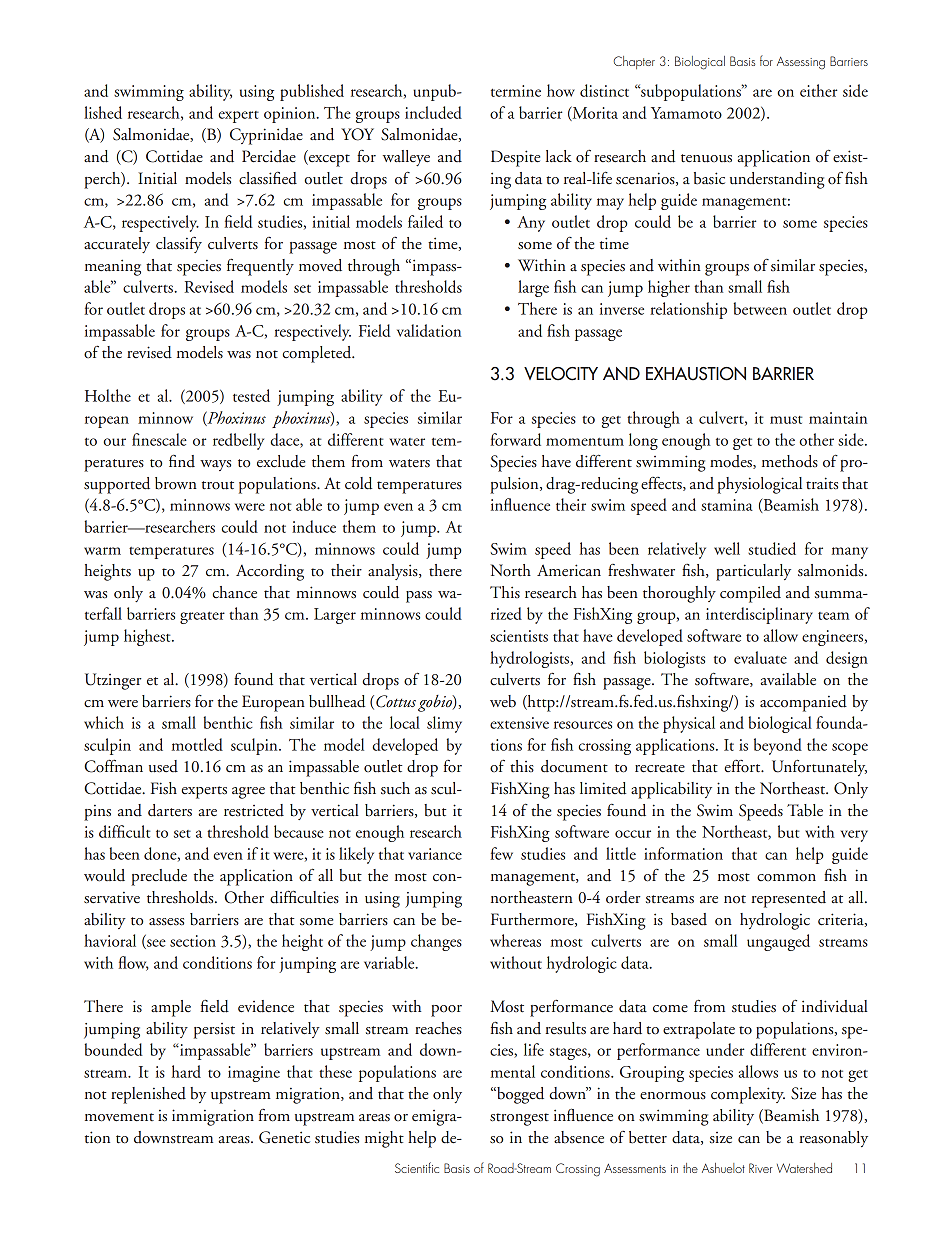 This screenshot has height=1233, width=952. I want to click on methods, so click(790, 461).
